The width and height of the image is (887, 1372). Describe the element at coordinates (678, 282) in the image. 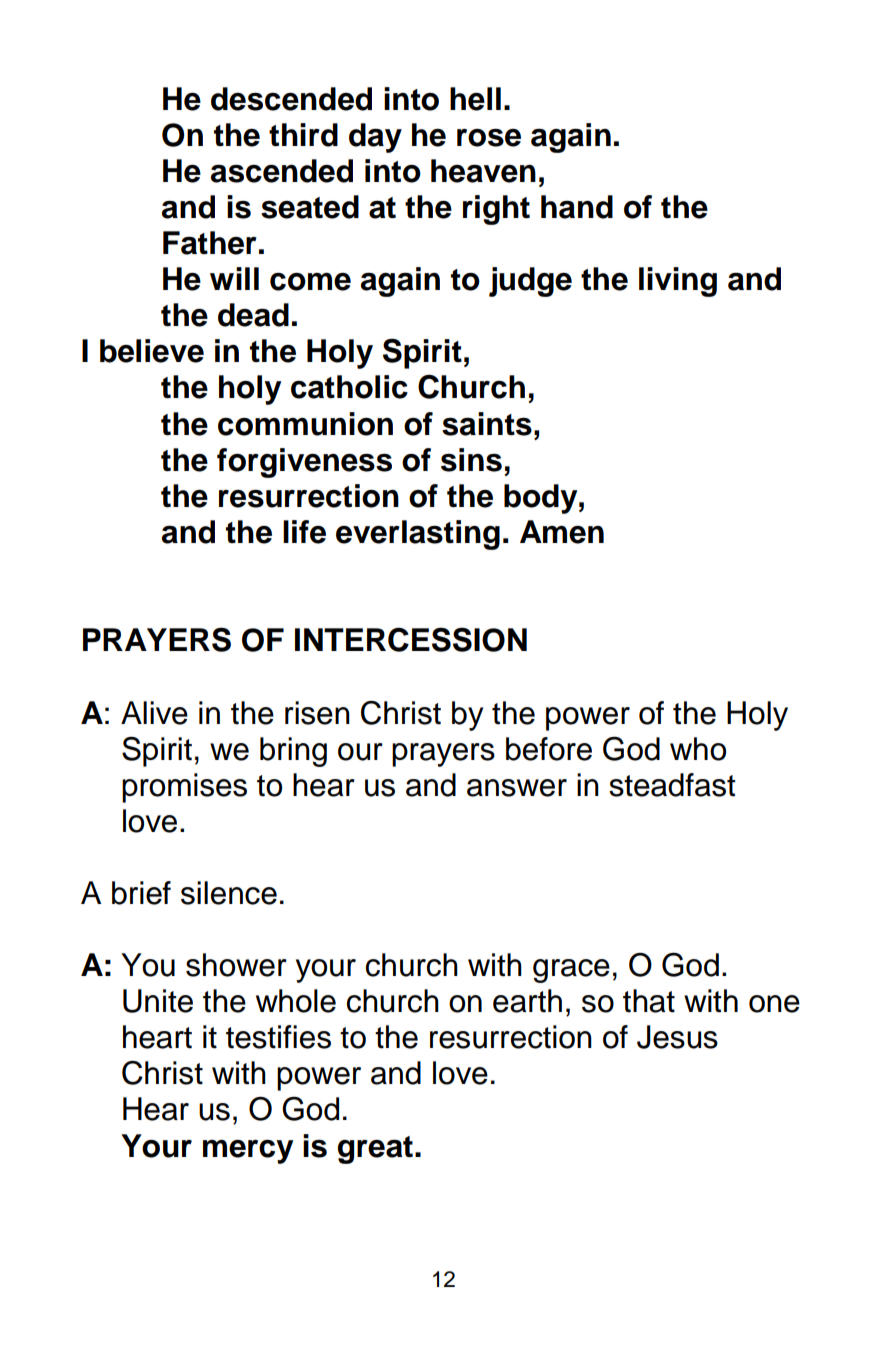

I see `living` at that location.
